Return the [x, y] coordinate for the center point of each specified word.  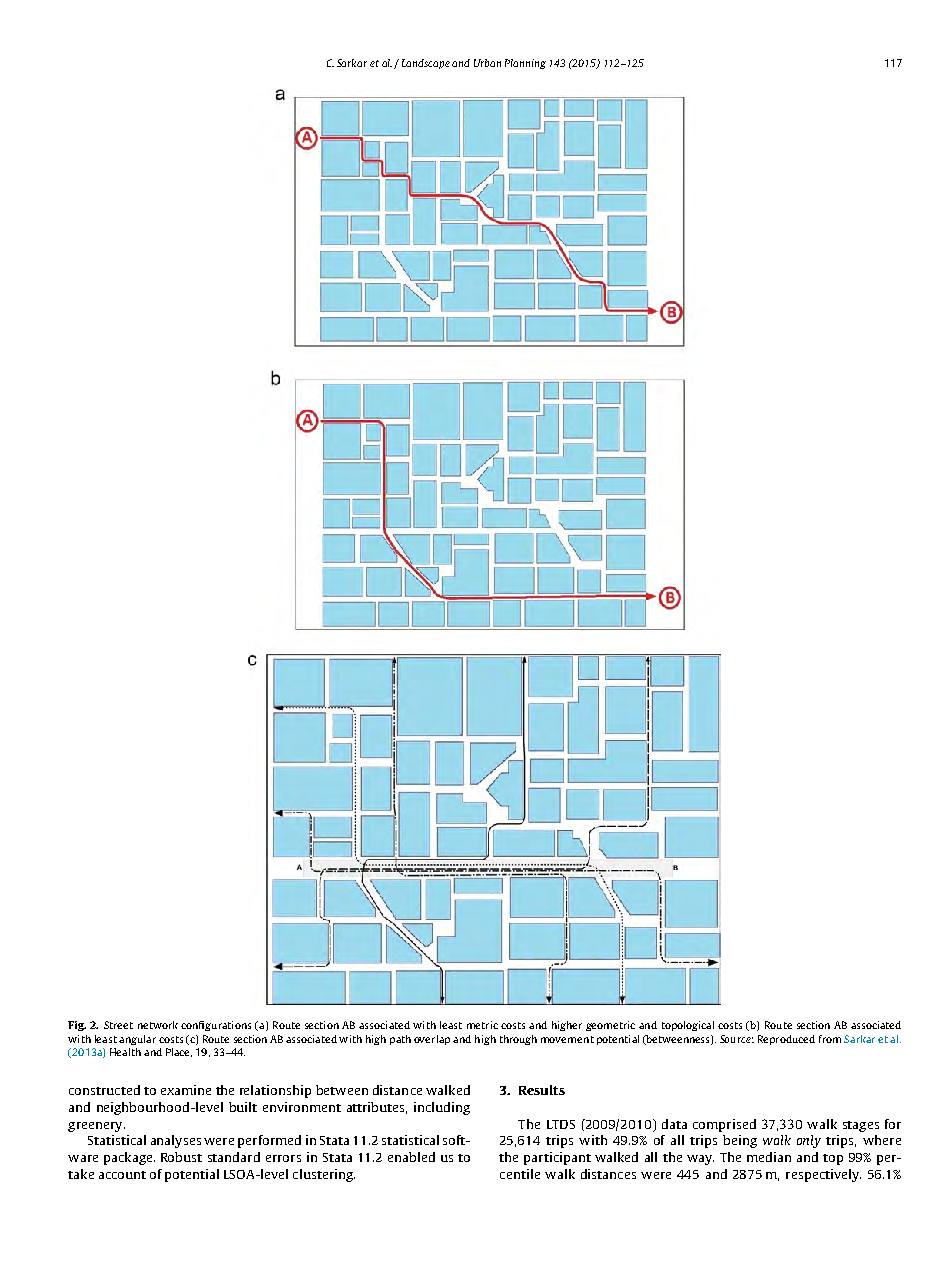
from [830, 1039]
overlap [432, 1040]
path [400, 1040]
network [158, 1025]
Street [118, 1025]
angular [137, 1040]
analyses [176, 1141]
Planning [525, 64]
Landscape [426, 64]
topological [688, 1026]
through [518, 1040]
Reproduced [786, 1040]
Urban [487, 63]
